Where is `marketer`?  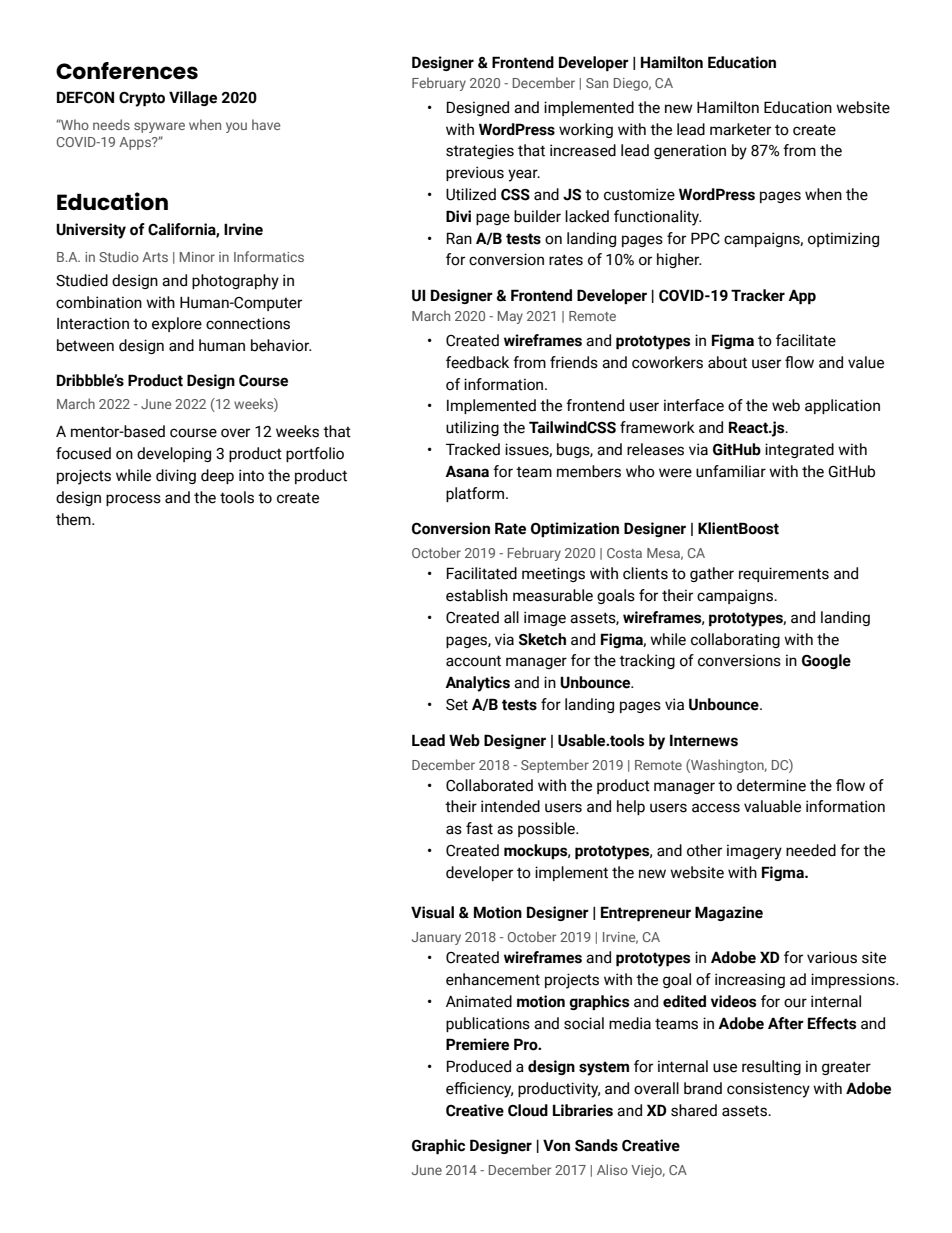
marketer is located at coordinates (740, 129).
